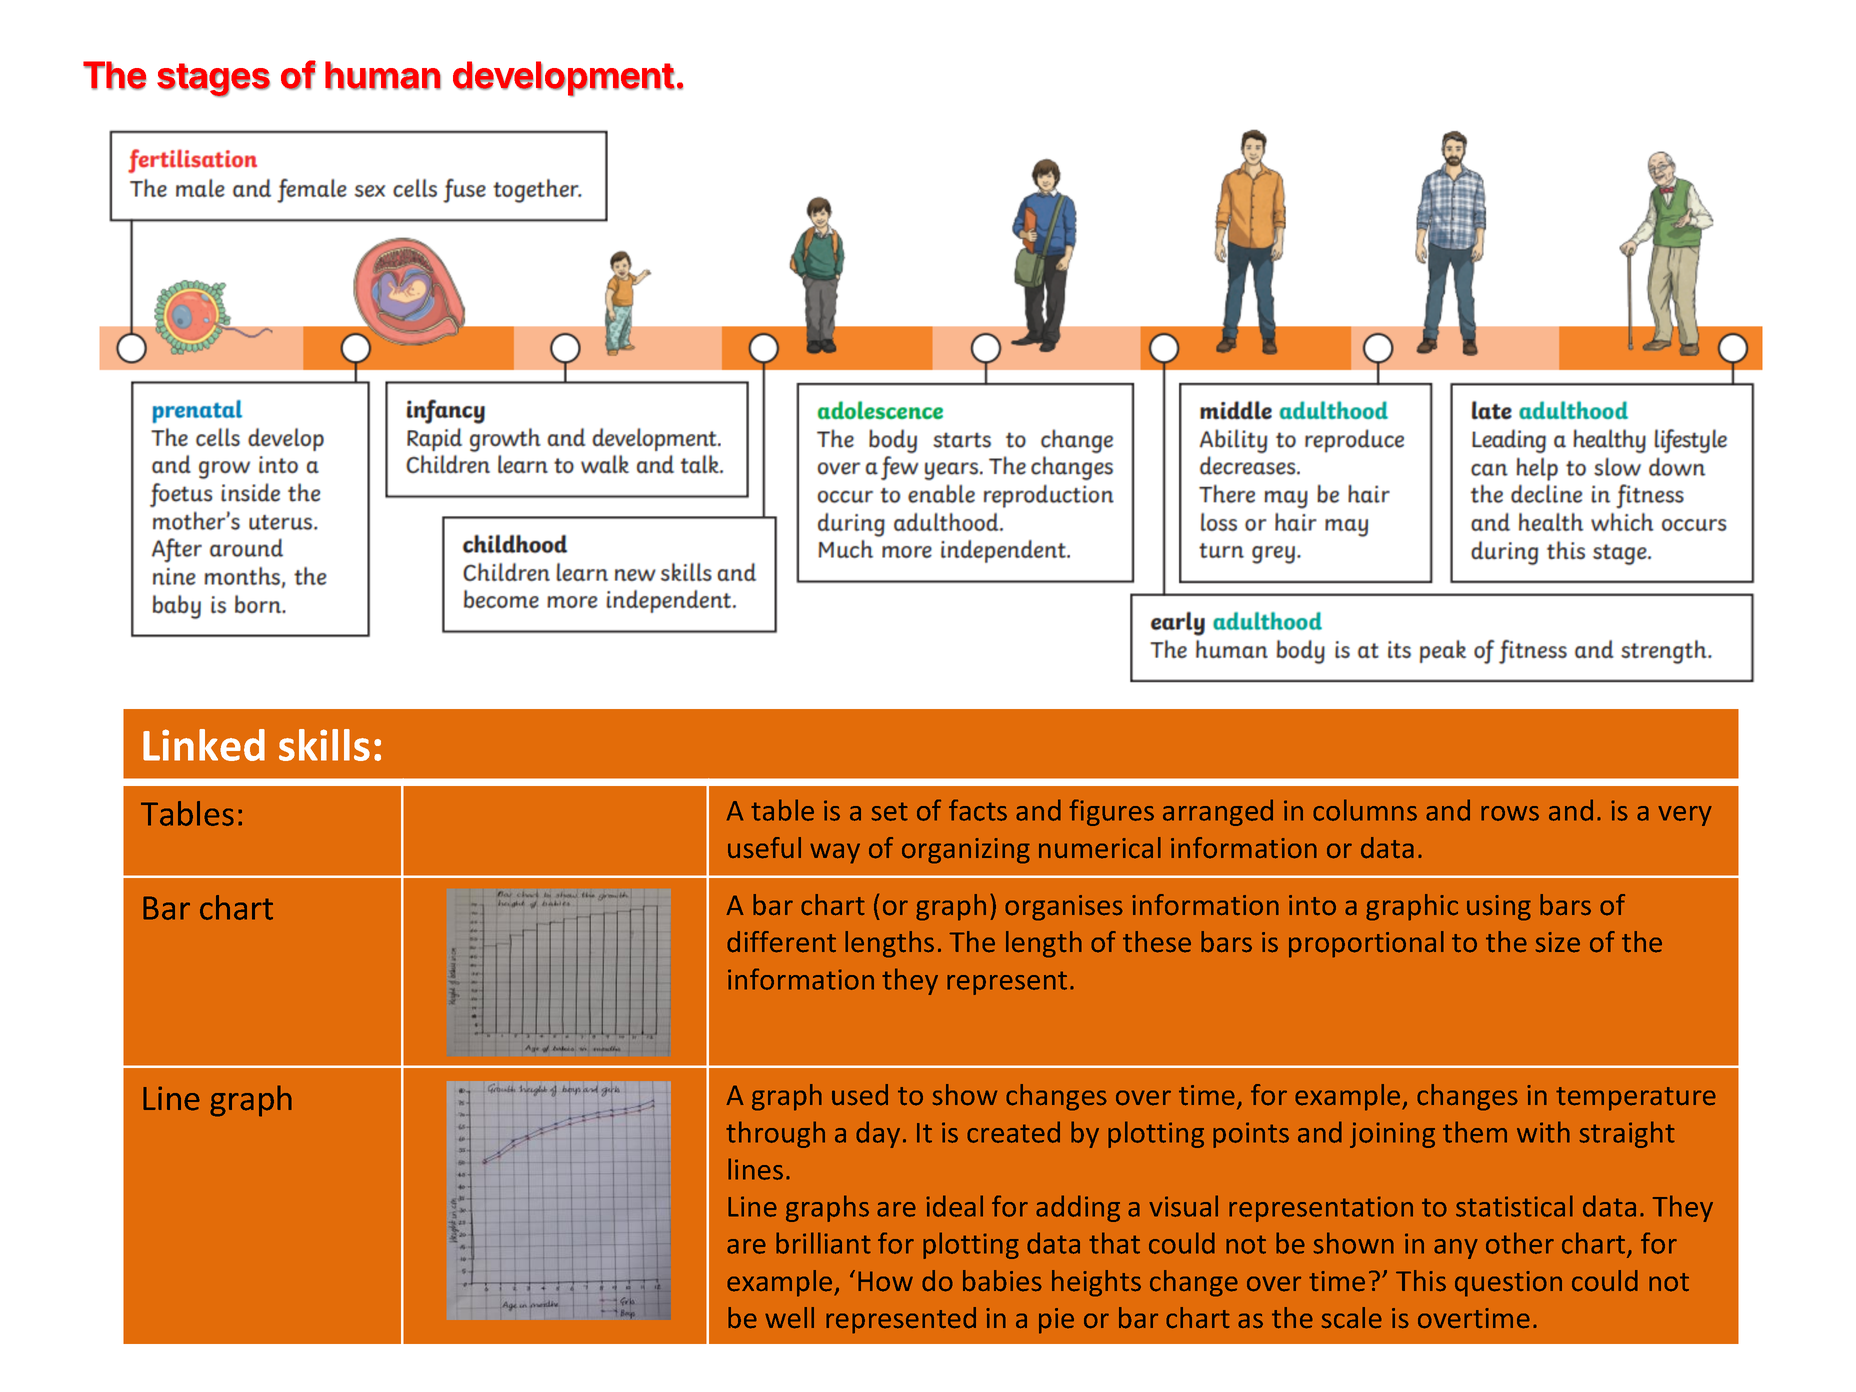 The image size is (1856, 1392). What do you see at coordinates (1508, 1284) in the screenshot?
I see `question` at bounding box center [1508, 1284].
